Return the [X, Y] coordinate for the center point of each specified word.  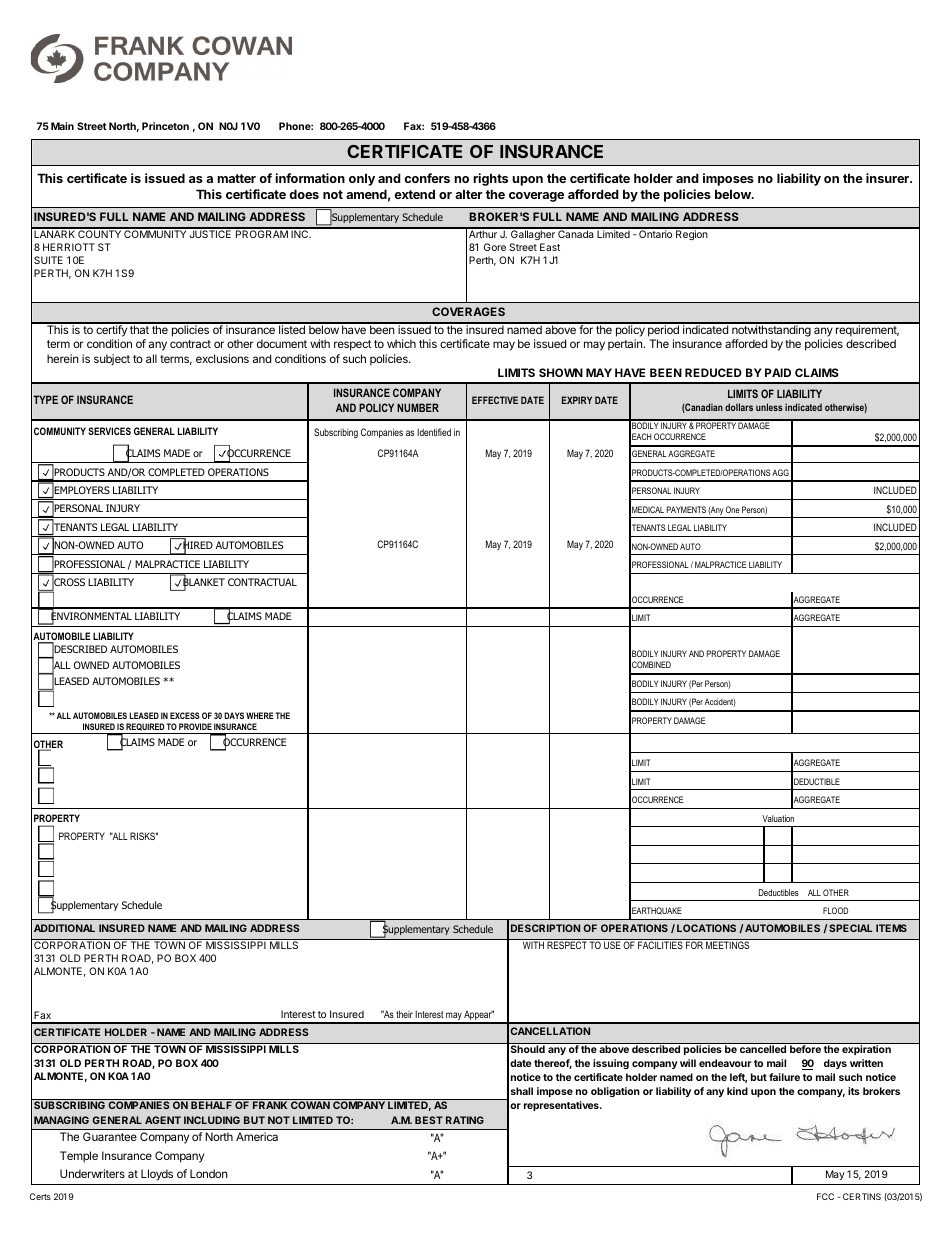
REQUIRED [145, 728]
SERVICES [109, 431]
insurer [888, 178]
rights [490, 179]
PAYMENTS [686, 509]
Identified [434, 432]
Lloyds [157, 1175]
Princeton [165, 126]
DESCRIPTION [545, 928]
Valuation [778, 818]
